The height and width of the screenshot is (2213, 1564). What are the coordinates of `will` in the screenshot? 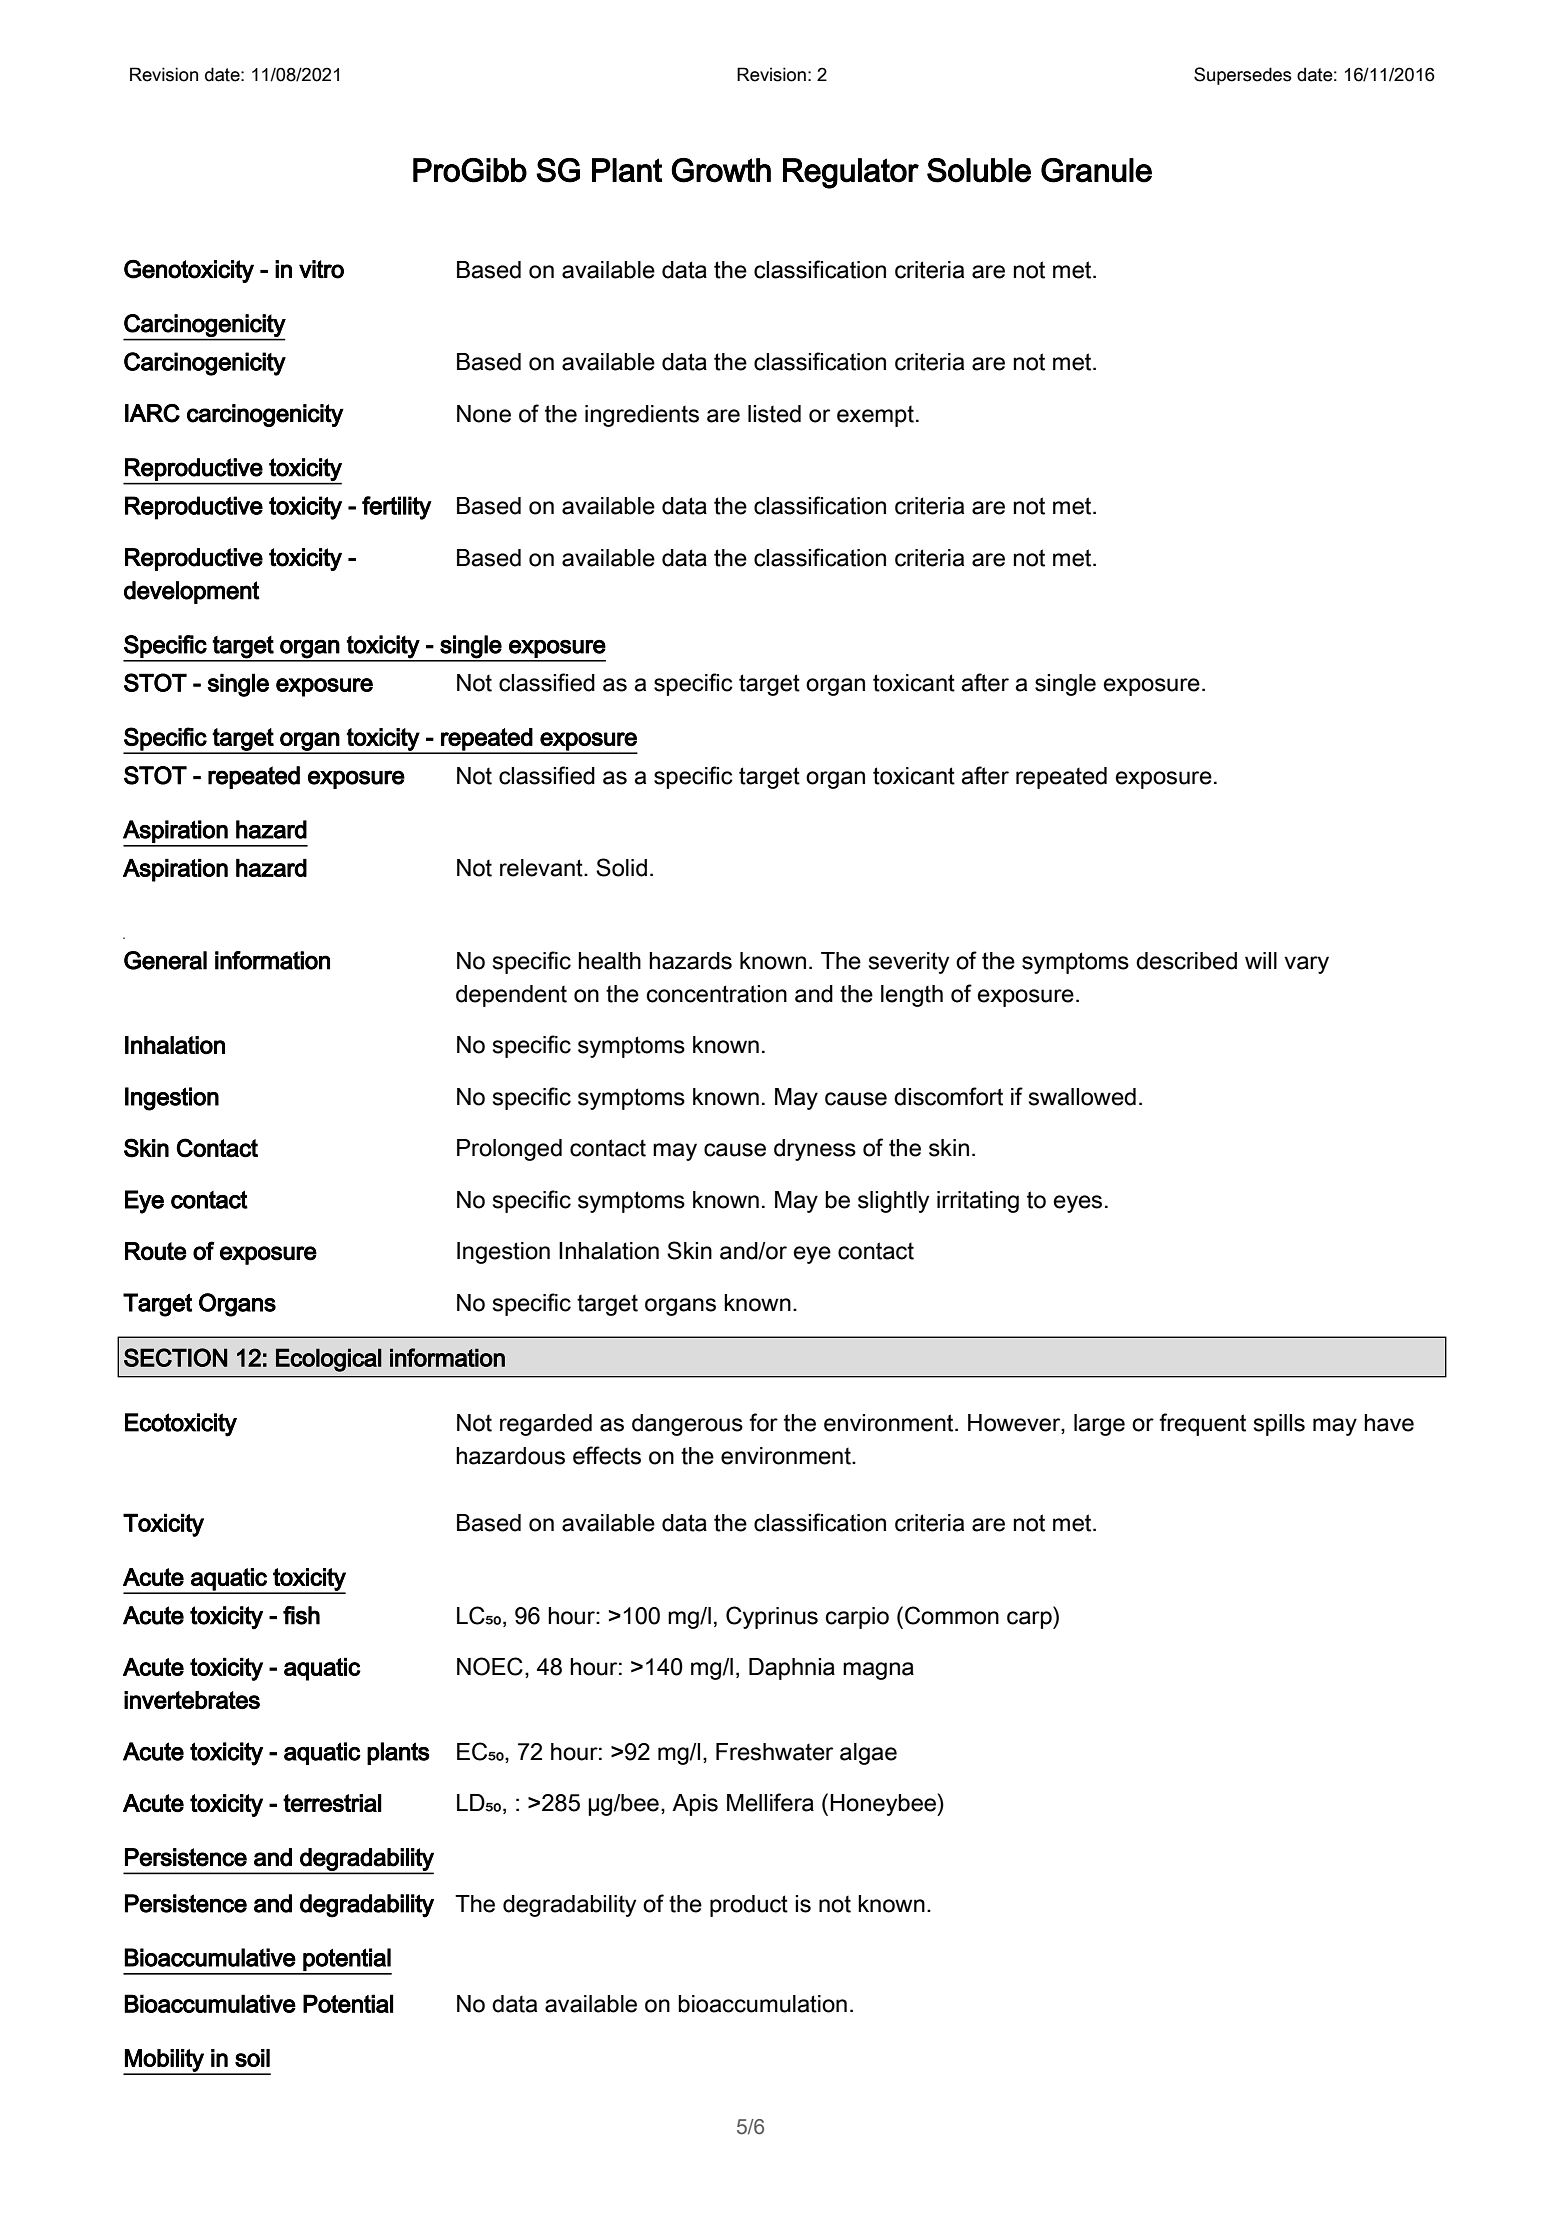 It's located at (1261, 960).
